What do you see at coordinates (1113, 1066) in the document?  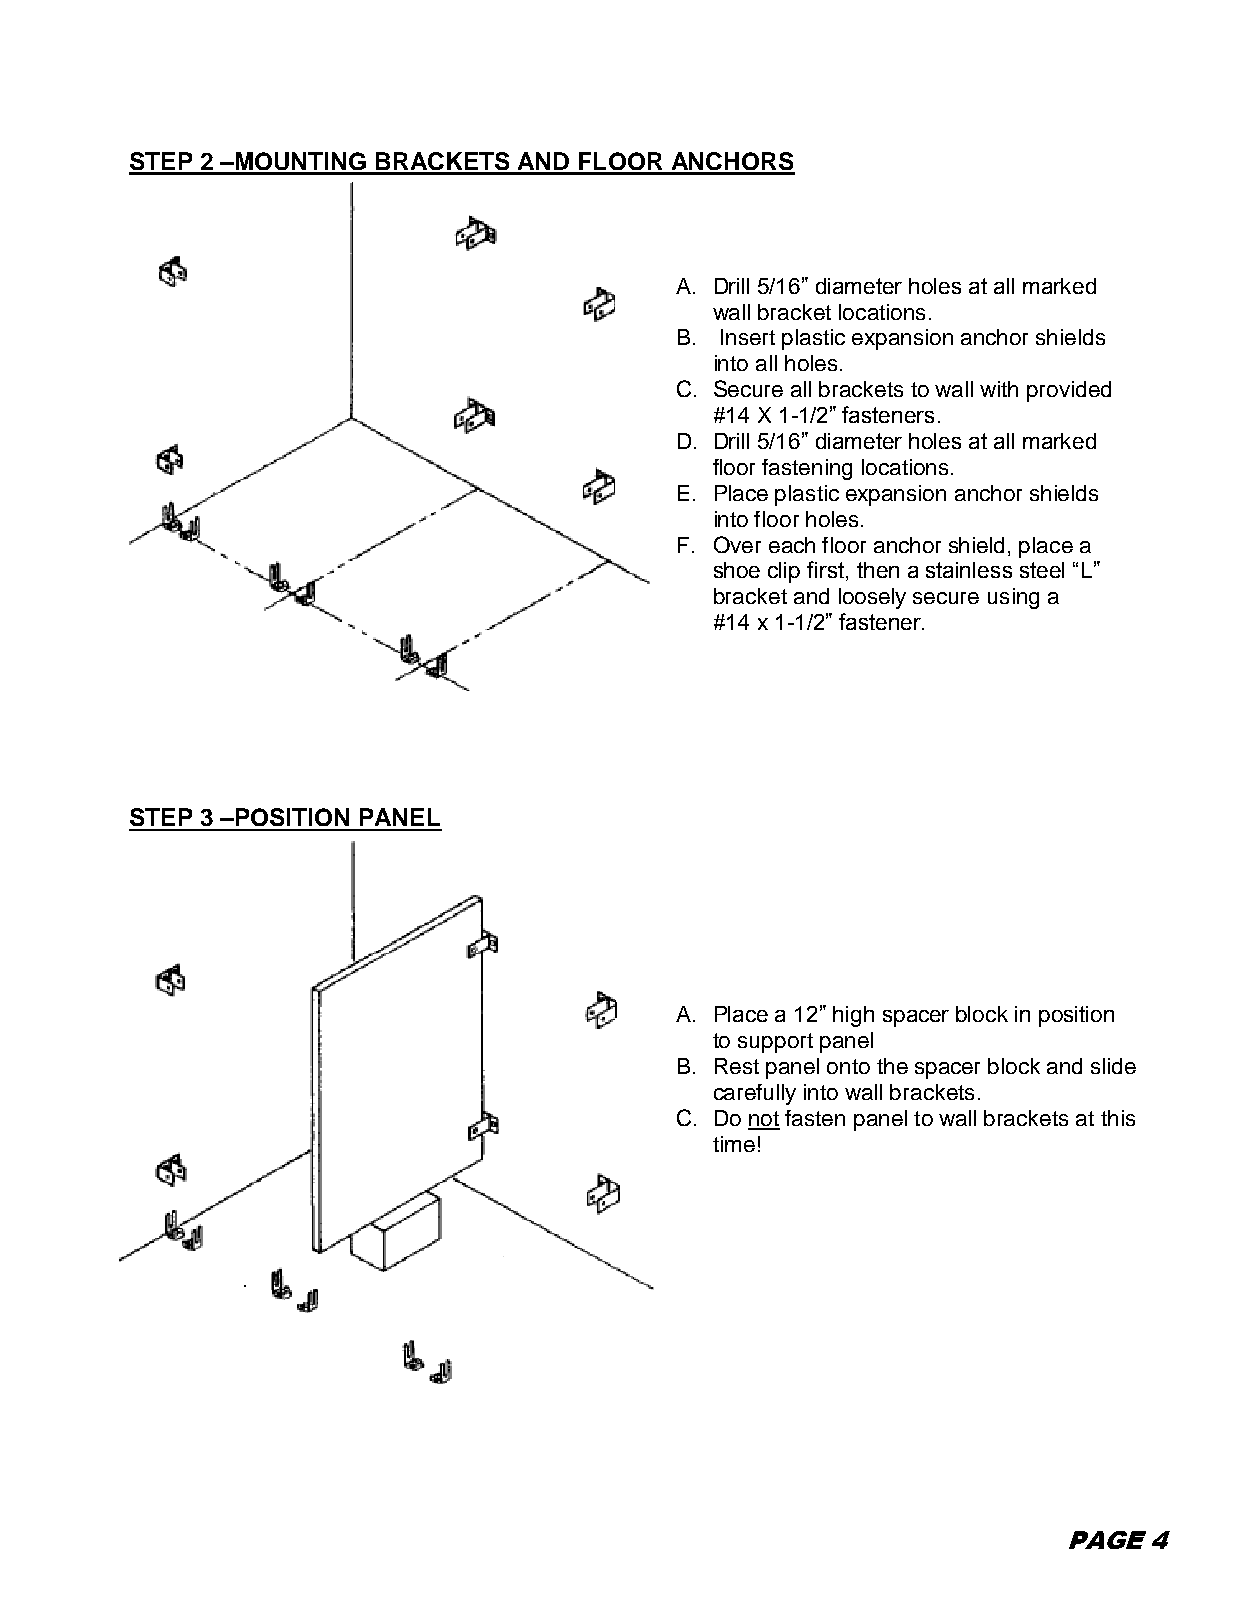 I see `slide` at bounding box center [1113, 1066].
